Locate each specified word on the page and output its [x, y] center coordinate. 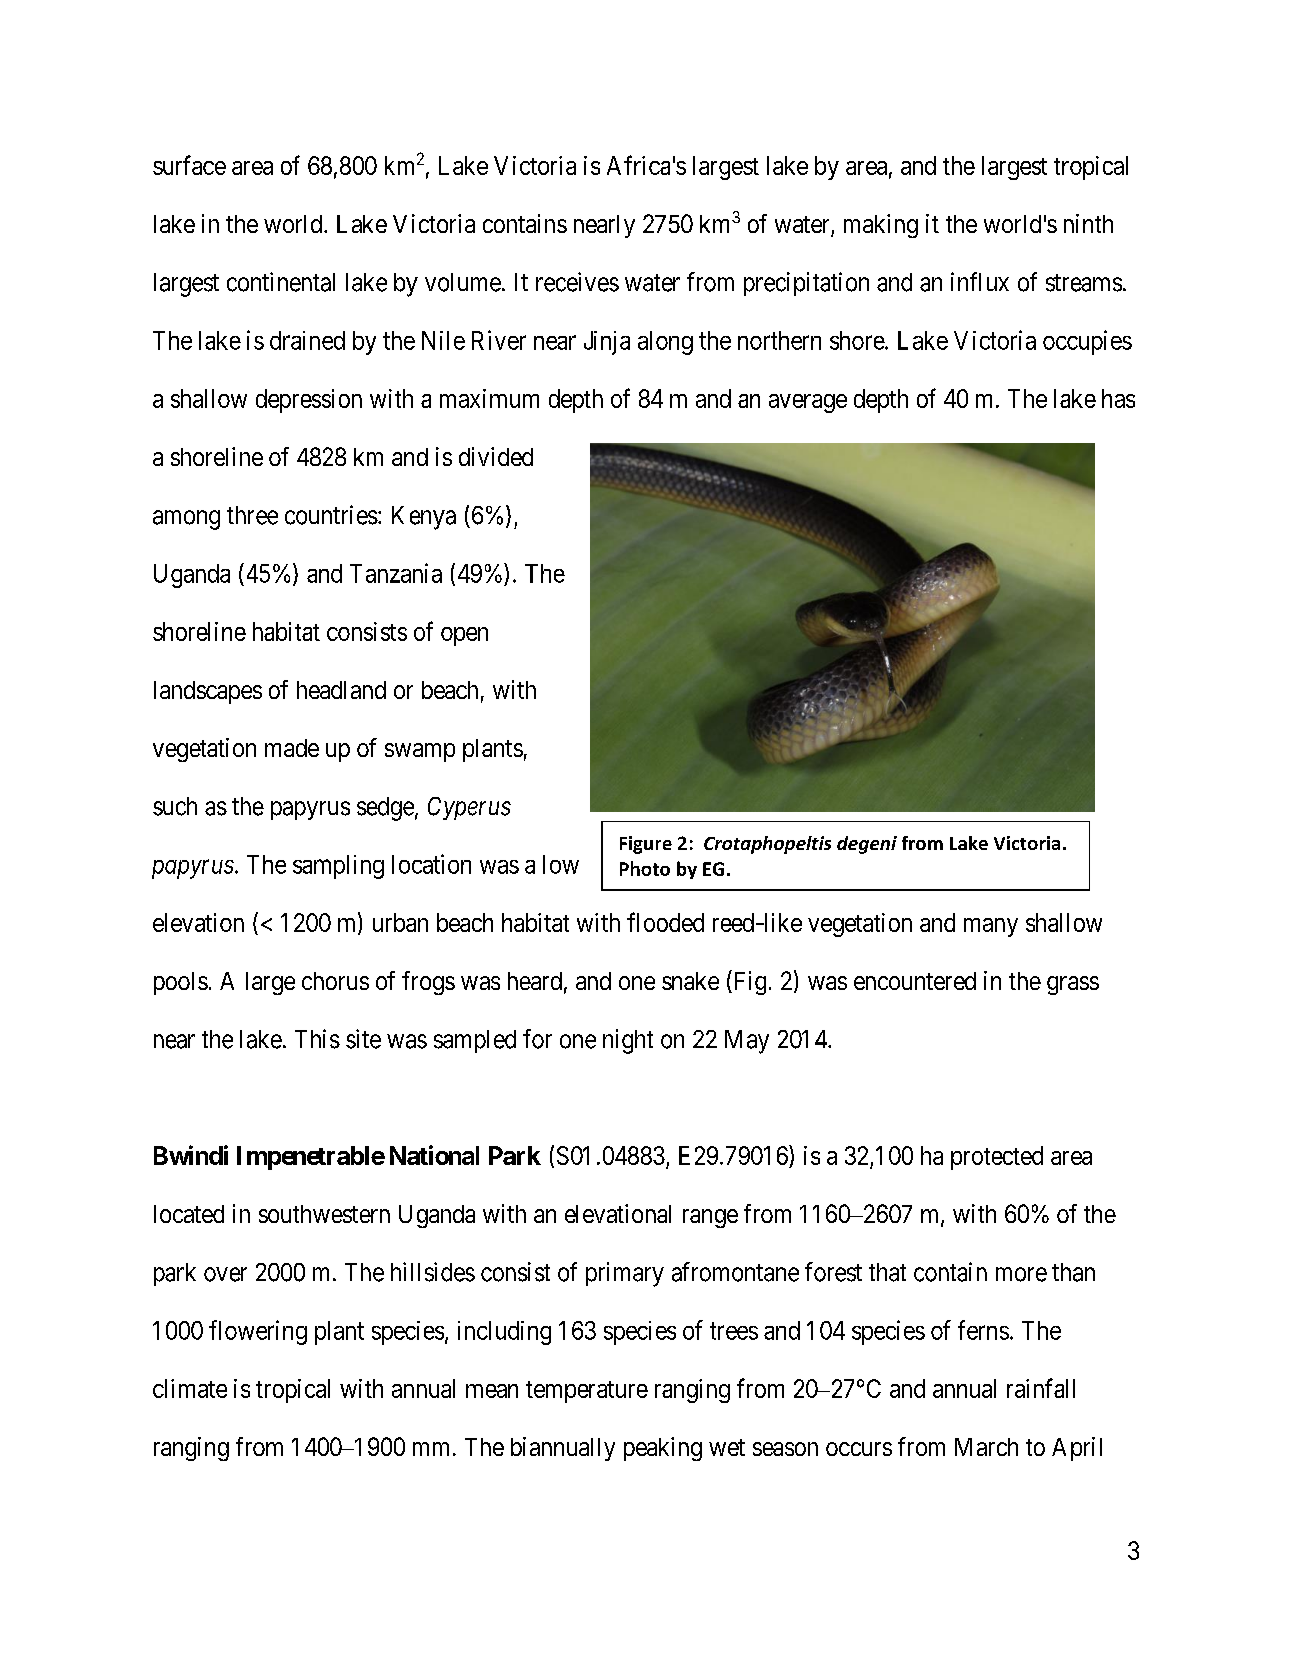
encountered [915, 981]
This [317, 1039]
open [464, 636]
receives [577, 282]
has [1118, 398]
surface [189, 165]
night [628, 1041]
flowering [258, 1332]
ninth [1088, 223]
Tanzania [396, 573]
